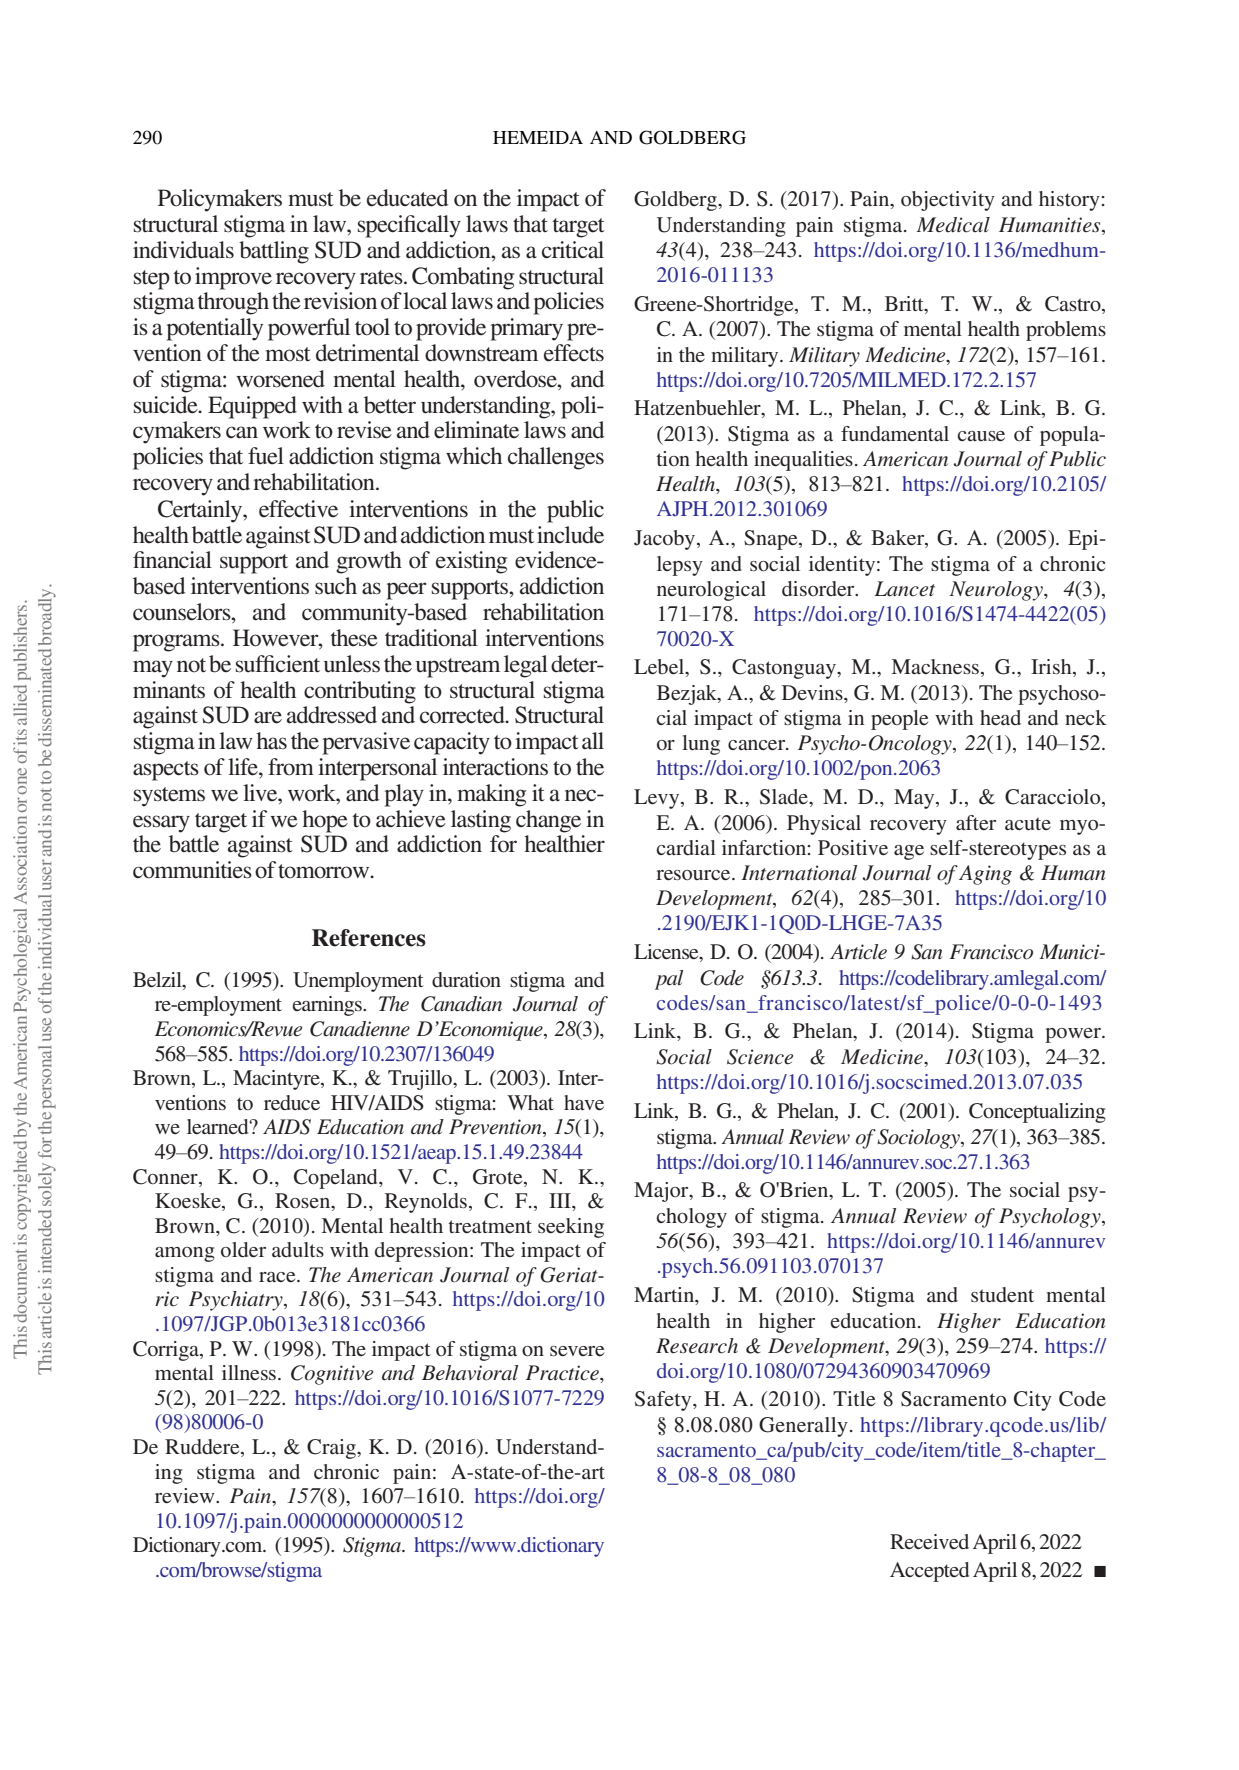 This screenshot has width=1239, height=1770. Describe the element at coordinates (662, 1192) in the screenshot. I see `Major` at that location.
